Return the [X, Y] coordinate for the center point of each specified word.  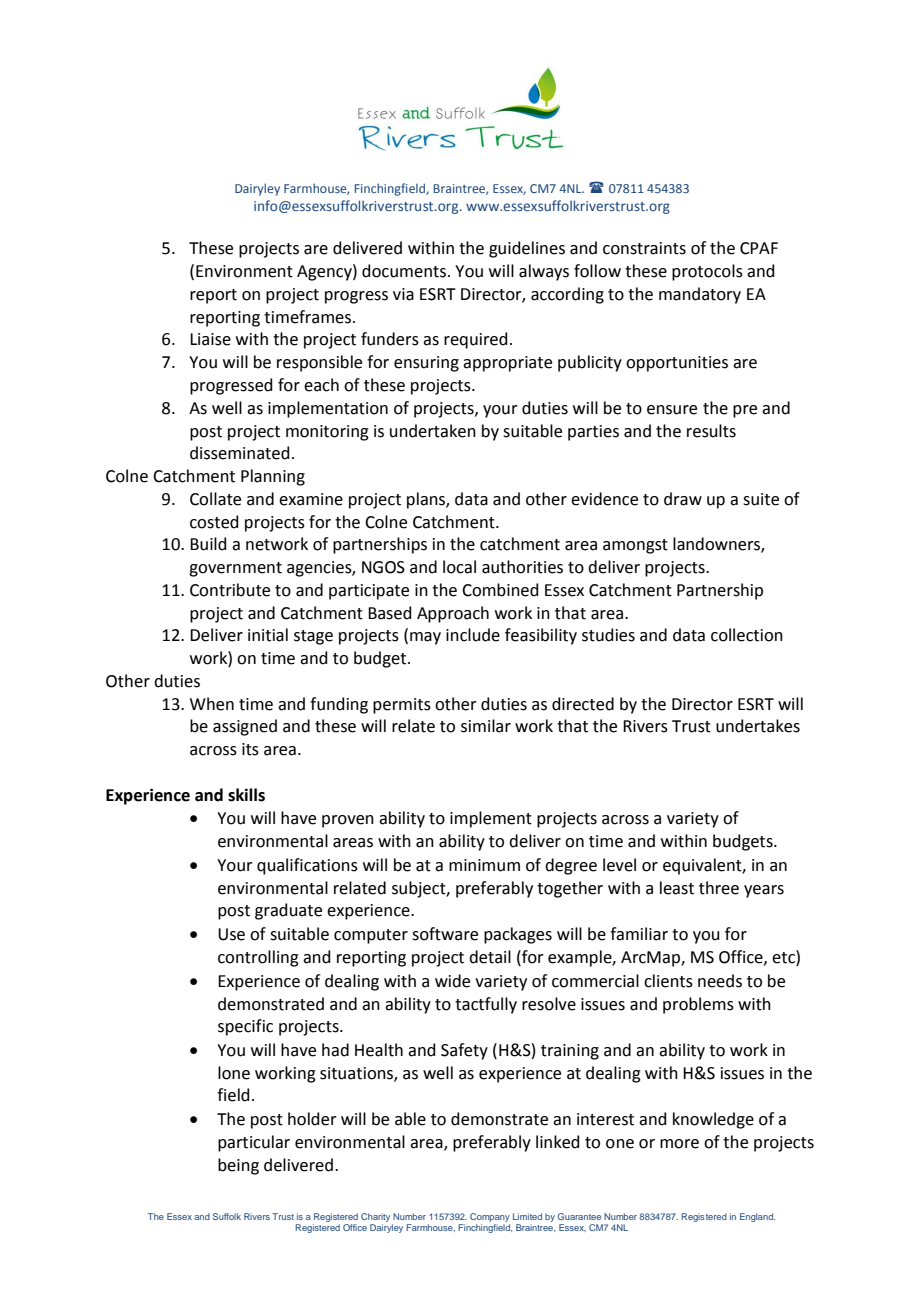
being [238, 1166]
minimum [484, 865]
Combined [500, 590]
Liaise [210, 339]
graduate [288, 911]
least [677, 888]
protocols [707, 272]
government [235, 569]
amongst [635, 546]
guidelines [527, 249]
